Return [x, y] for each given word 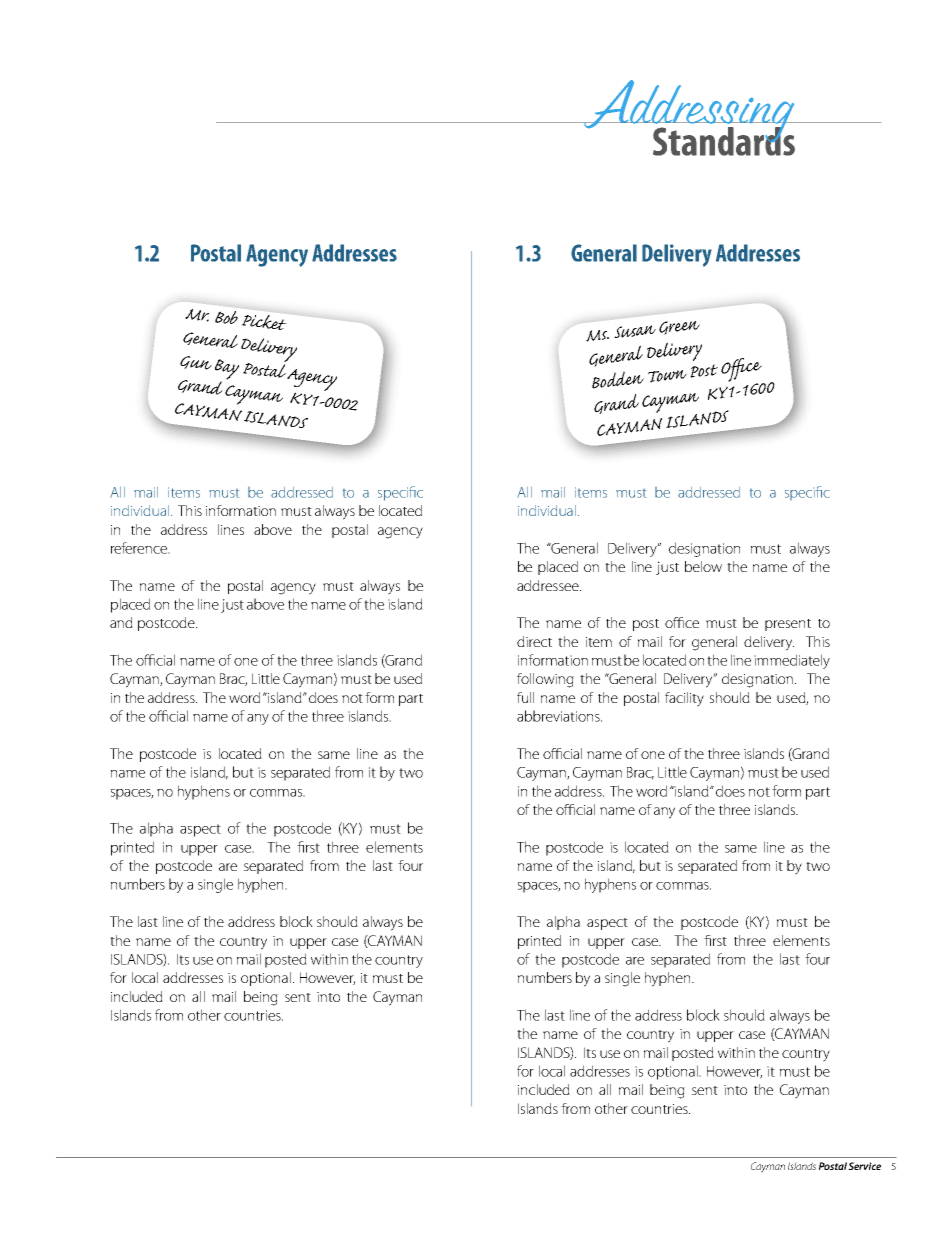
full [525, 697]
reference [140, 548]
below [703, 566]
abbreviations [559, 716]
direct [534, 641]
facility [684, 699]
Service [864, 1166]
